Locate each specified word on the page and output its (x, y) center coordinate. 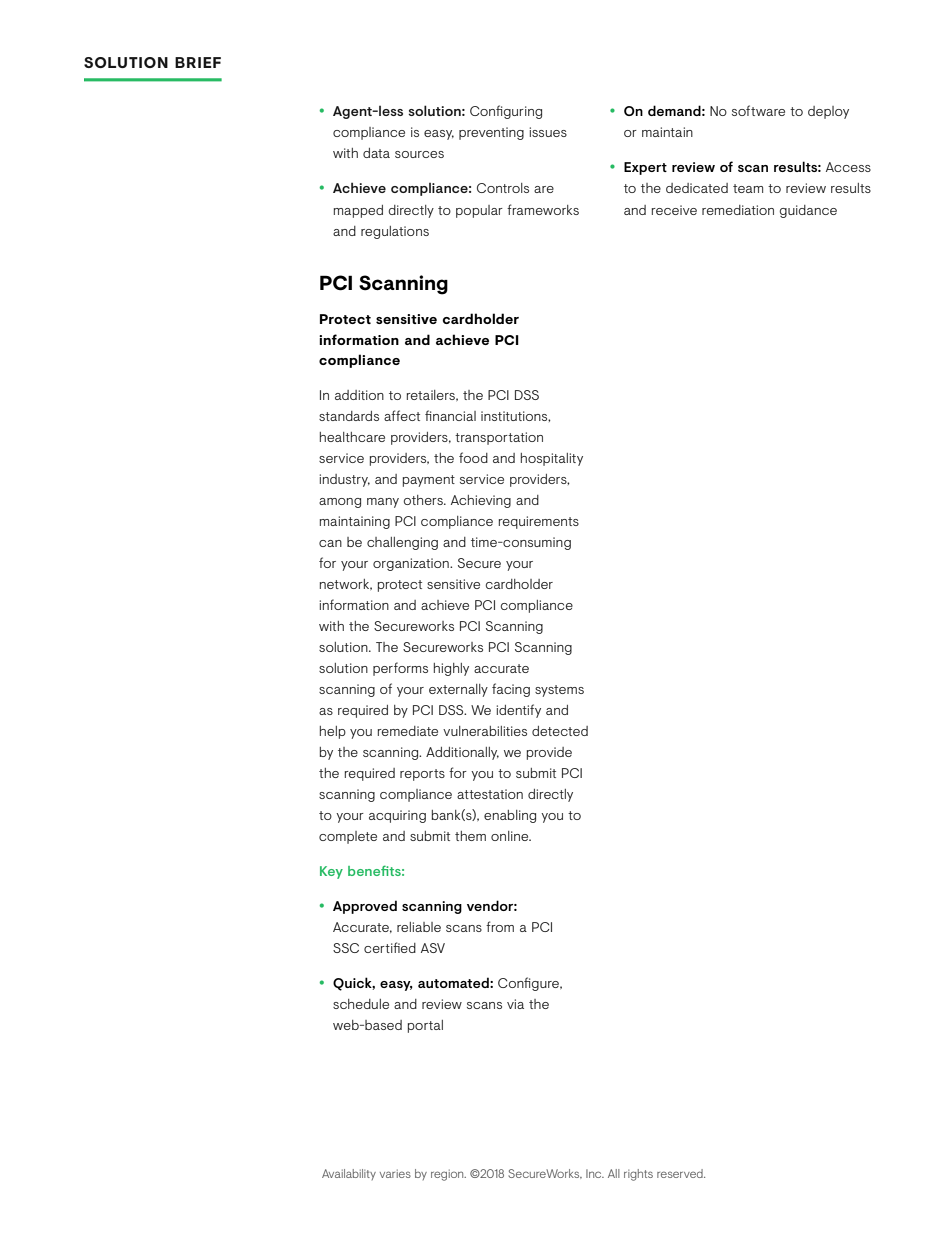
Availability (349, 1174)
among (340, 503)
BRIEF (198, 62)
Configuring (506, 112)
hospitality (552, 459)
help (333, 732)
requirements (539, 522)
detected (560, 731)
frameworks (543, 209)
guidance (808, 211)
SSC (346, 948)
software (758, 110)
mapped (358, 211)
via (515, 1004)
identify (518, 711)
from (500, 926)
